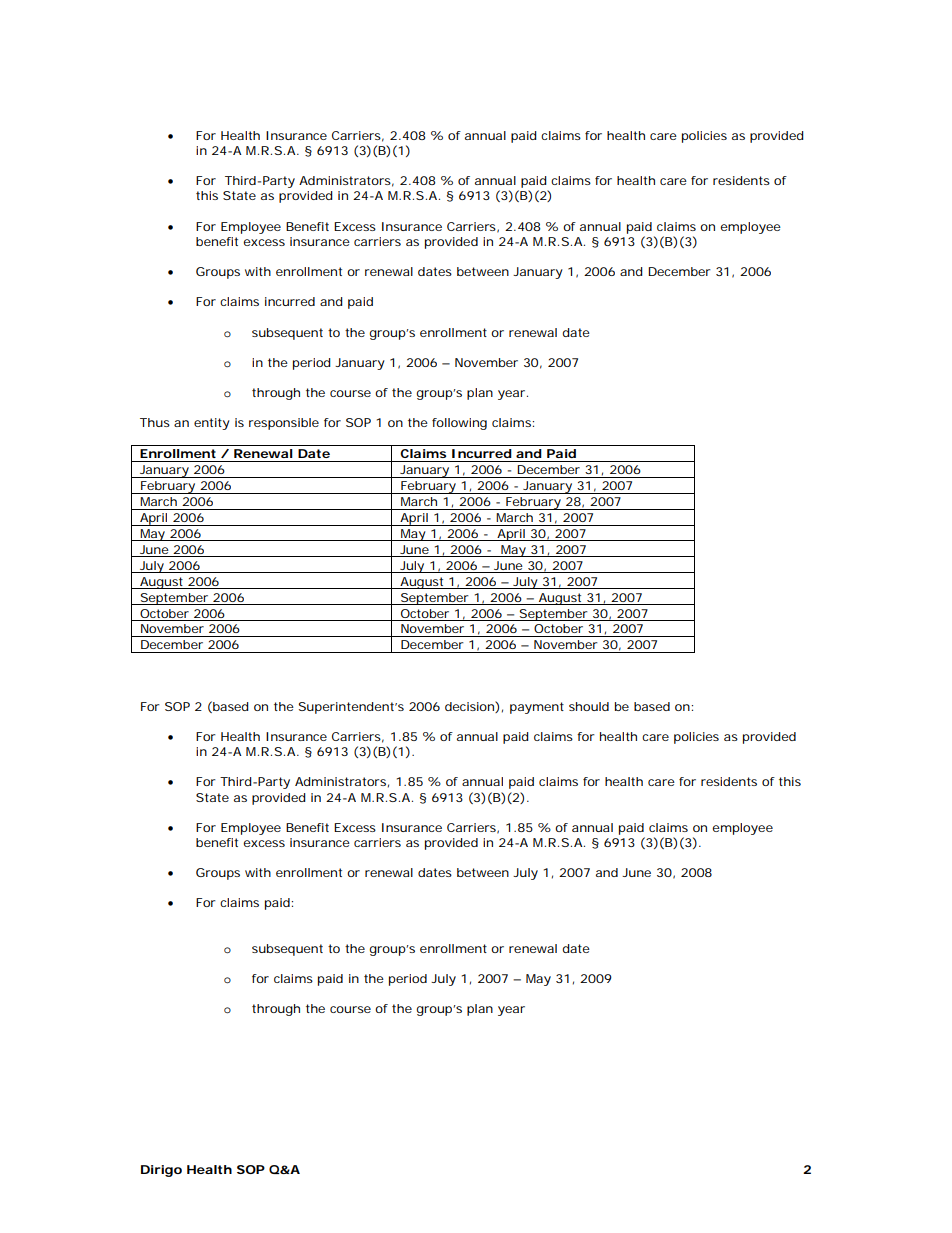 The image size is (952, 1233). I want to click on responsible, so click(284, 424).
